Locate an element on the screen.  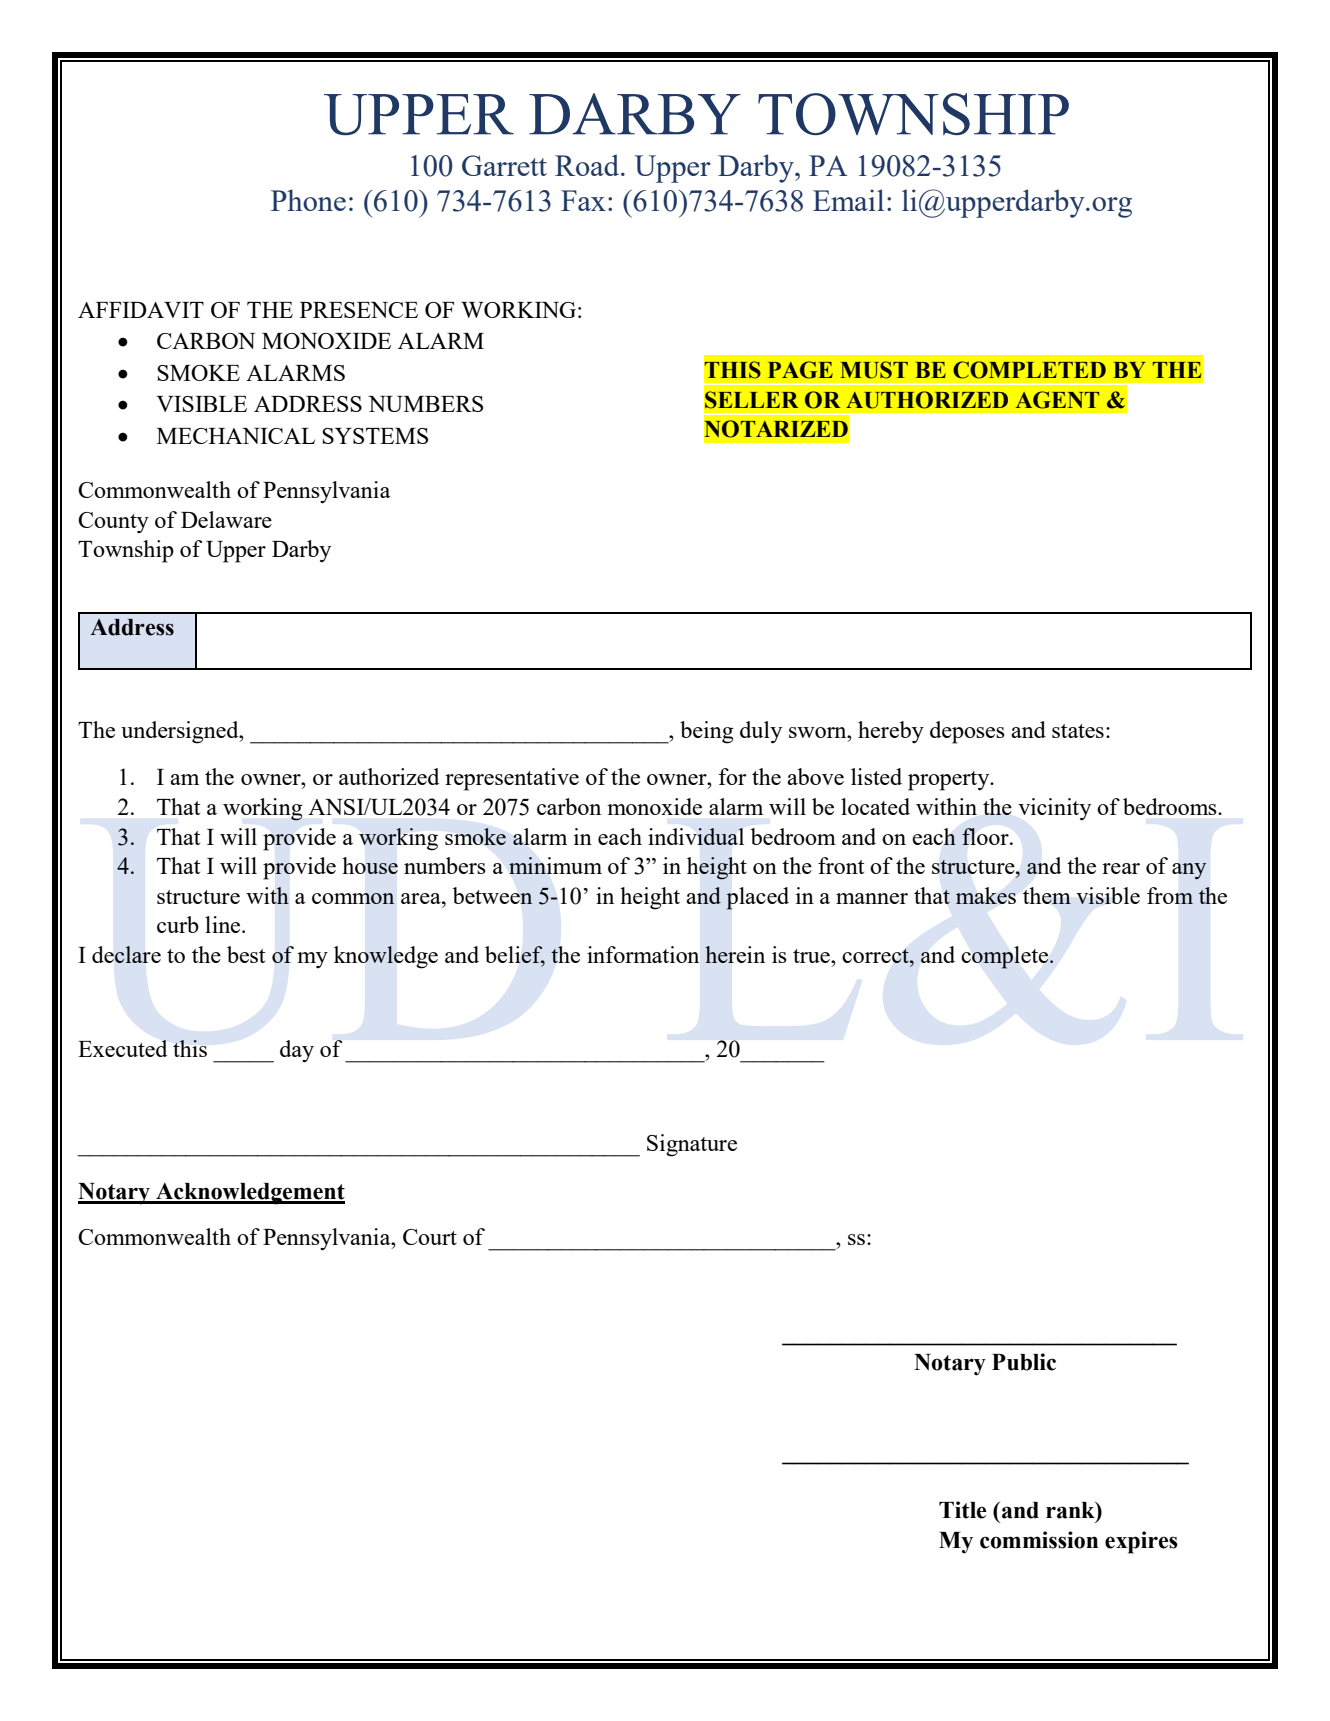
commission is located at coordinates (1039, 1540).
